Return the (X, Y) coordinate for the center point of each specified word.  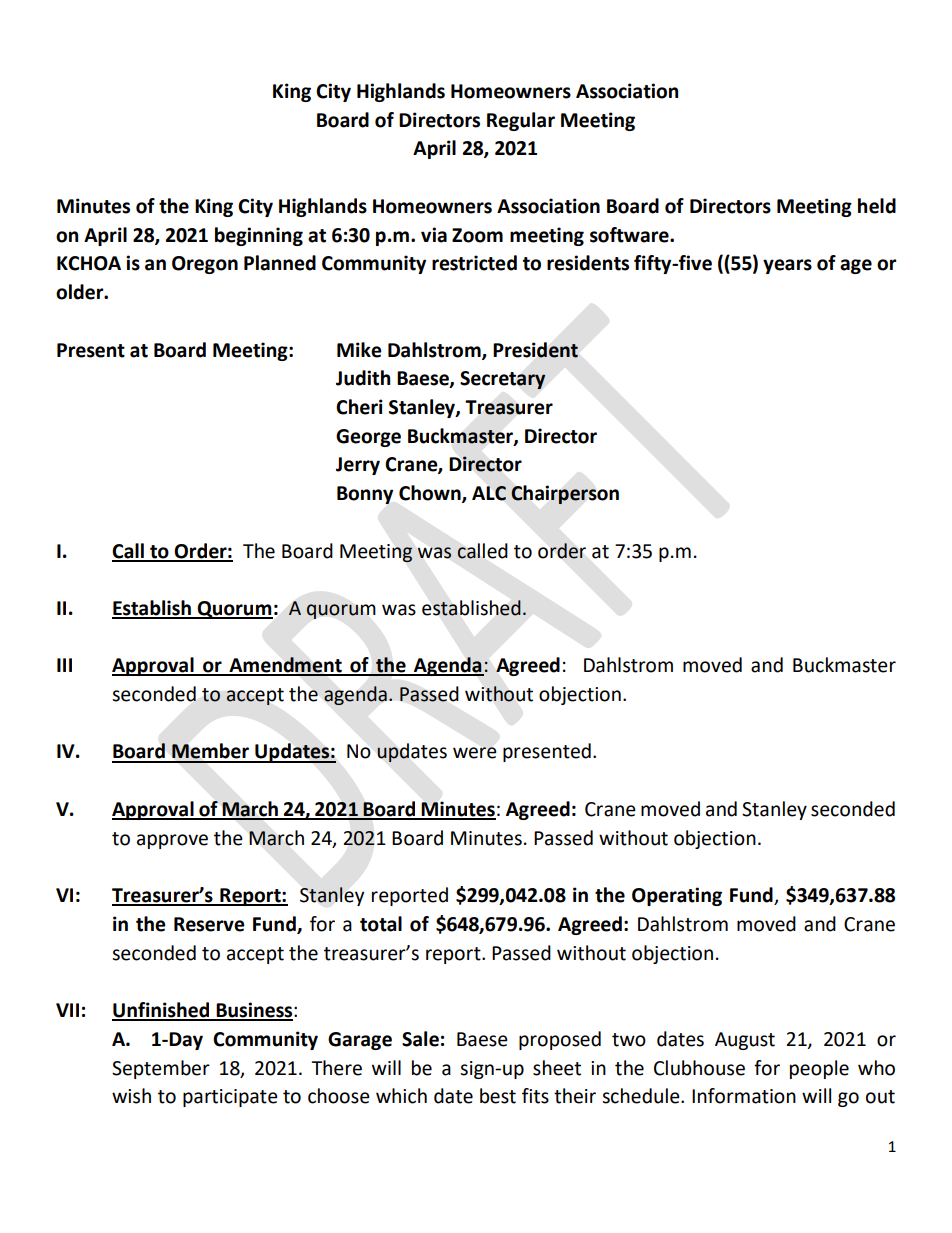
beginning (259, 236)
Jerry (358, 466)
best (498, 1096)
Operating (677, 896)
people (819, 1069)
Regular (521, 121)
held (877, 206)
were (475, 753)
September (161, 1069)
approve (172, 841)
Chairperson (565, 495)
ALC (489, 493)
